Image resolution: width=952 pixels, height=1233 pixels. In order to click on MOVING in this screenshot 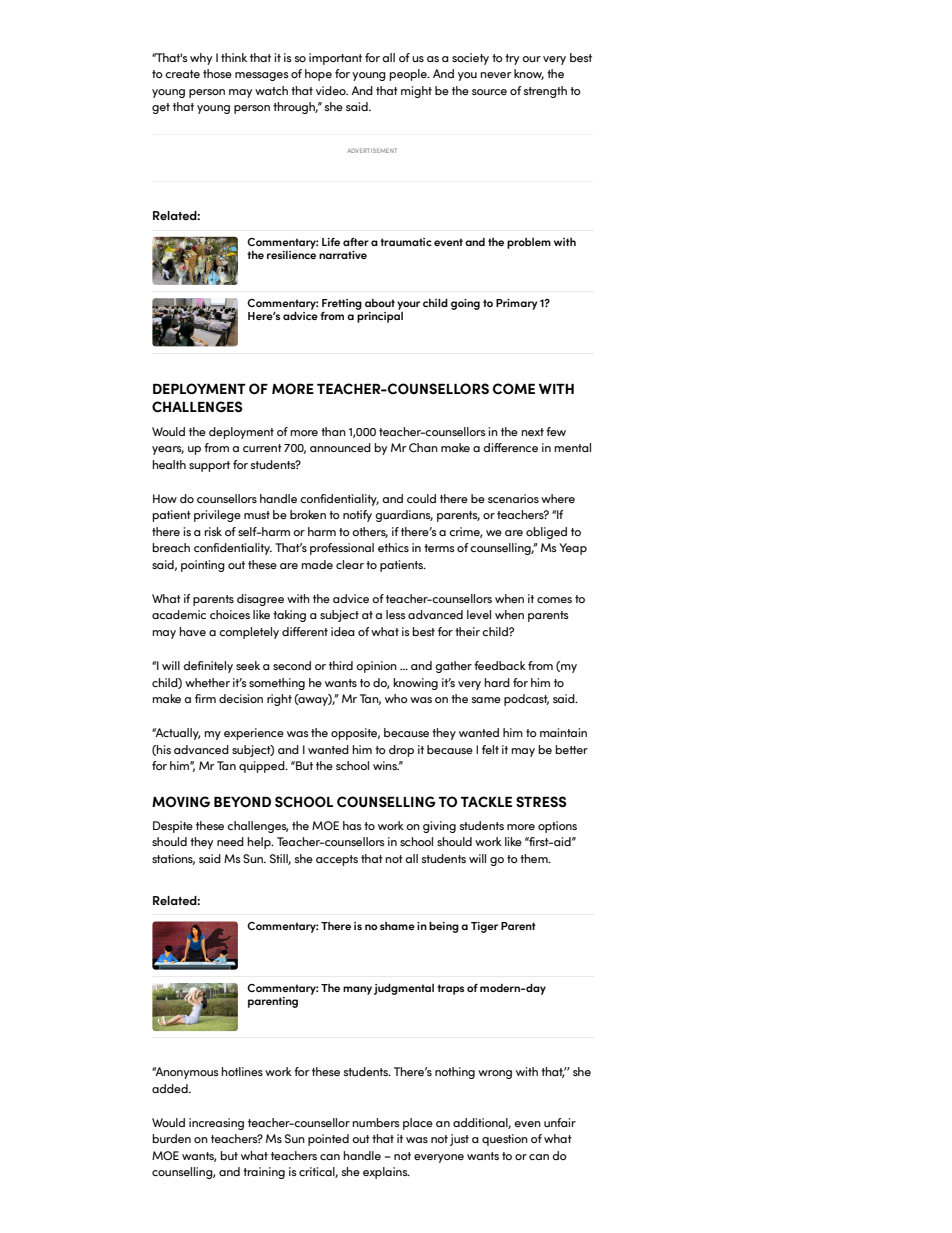, I will do `click(181, 802)`.
